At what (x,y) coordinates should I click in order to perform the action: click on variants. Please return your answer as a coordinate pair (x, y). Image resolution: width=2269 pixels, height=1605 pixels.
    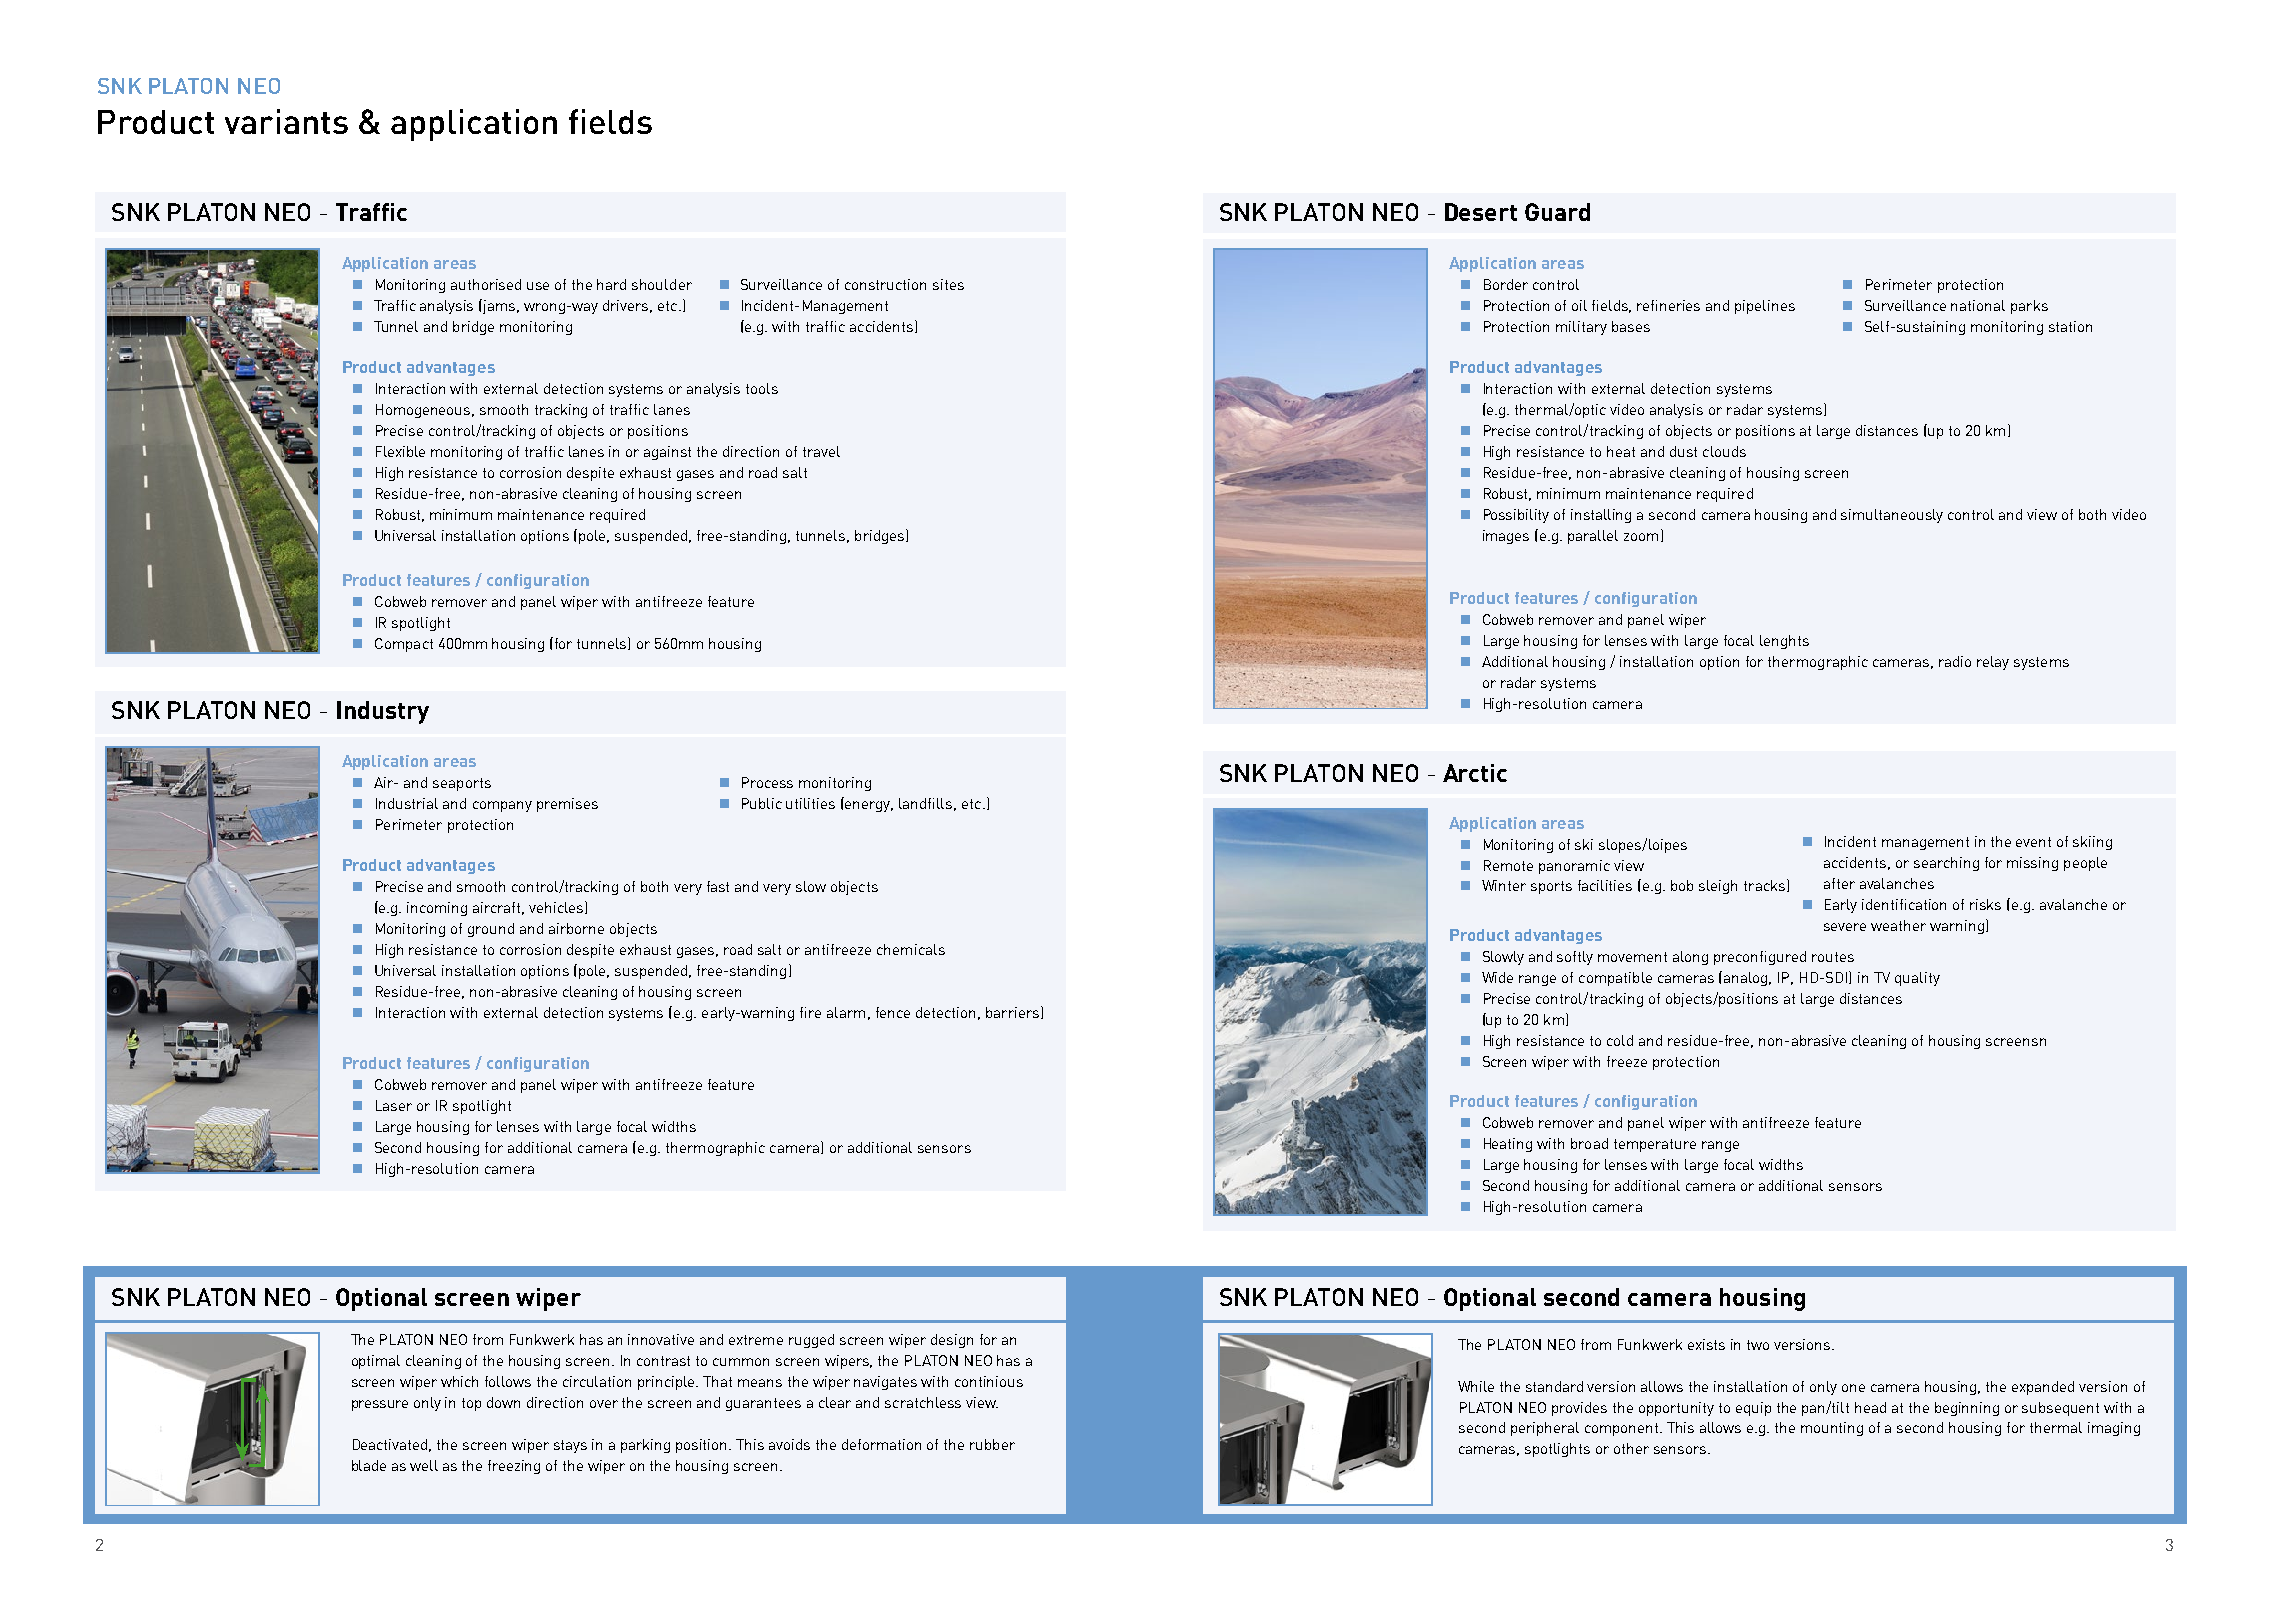
    Looking at the image, I should click on (286, 121).
